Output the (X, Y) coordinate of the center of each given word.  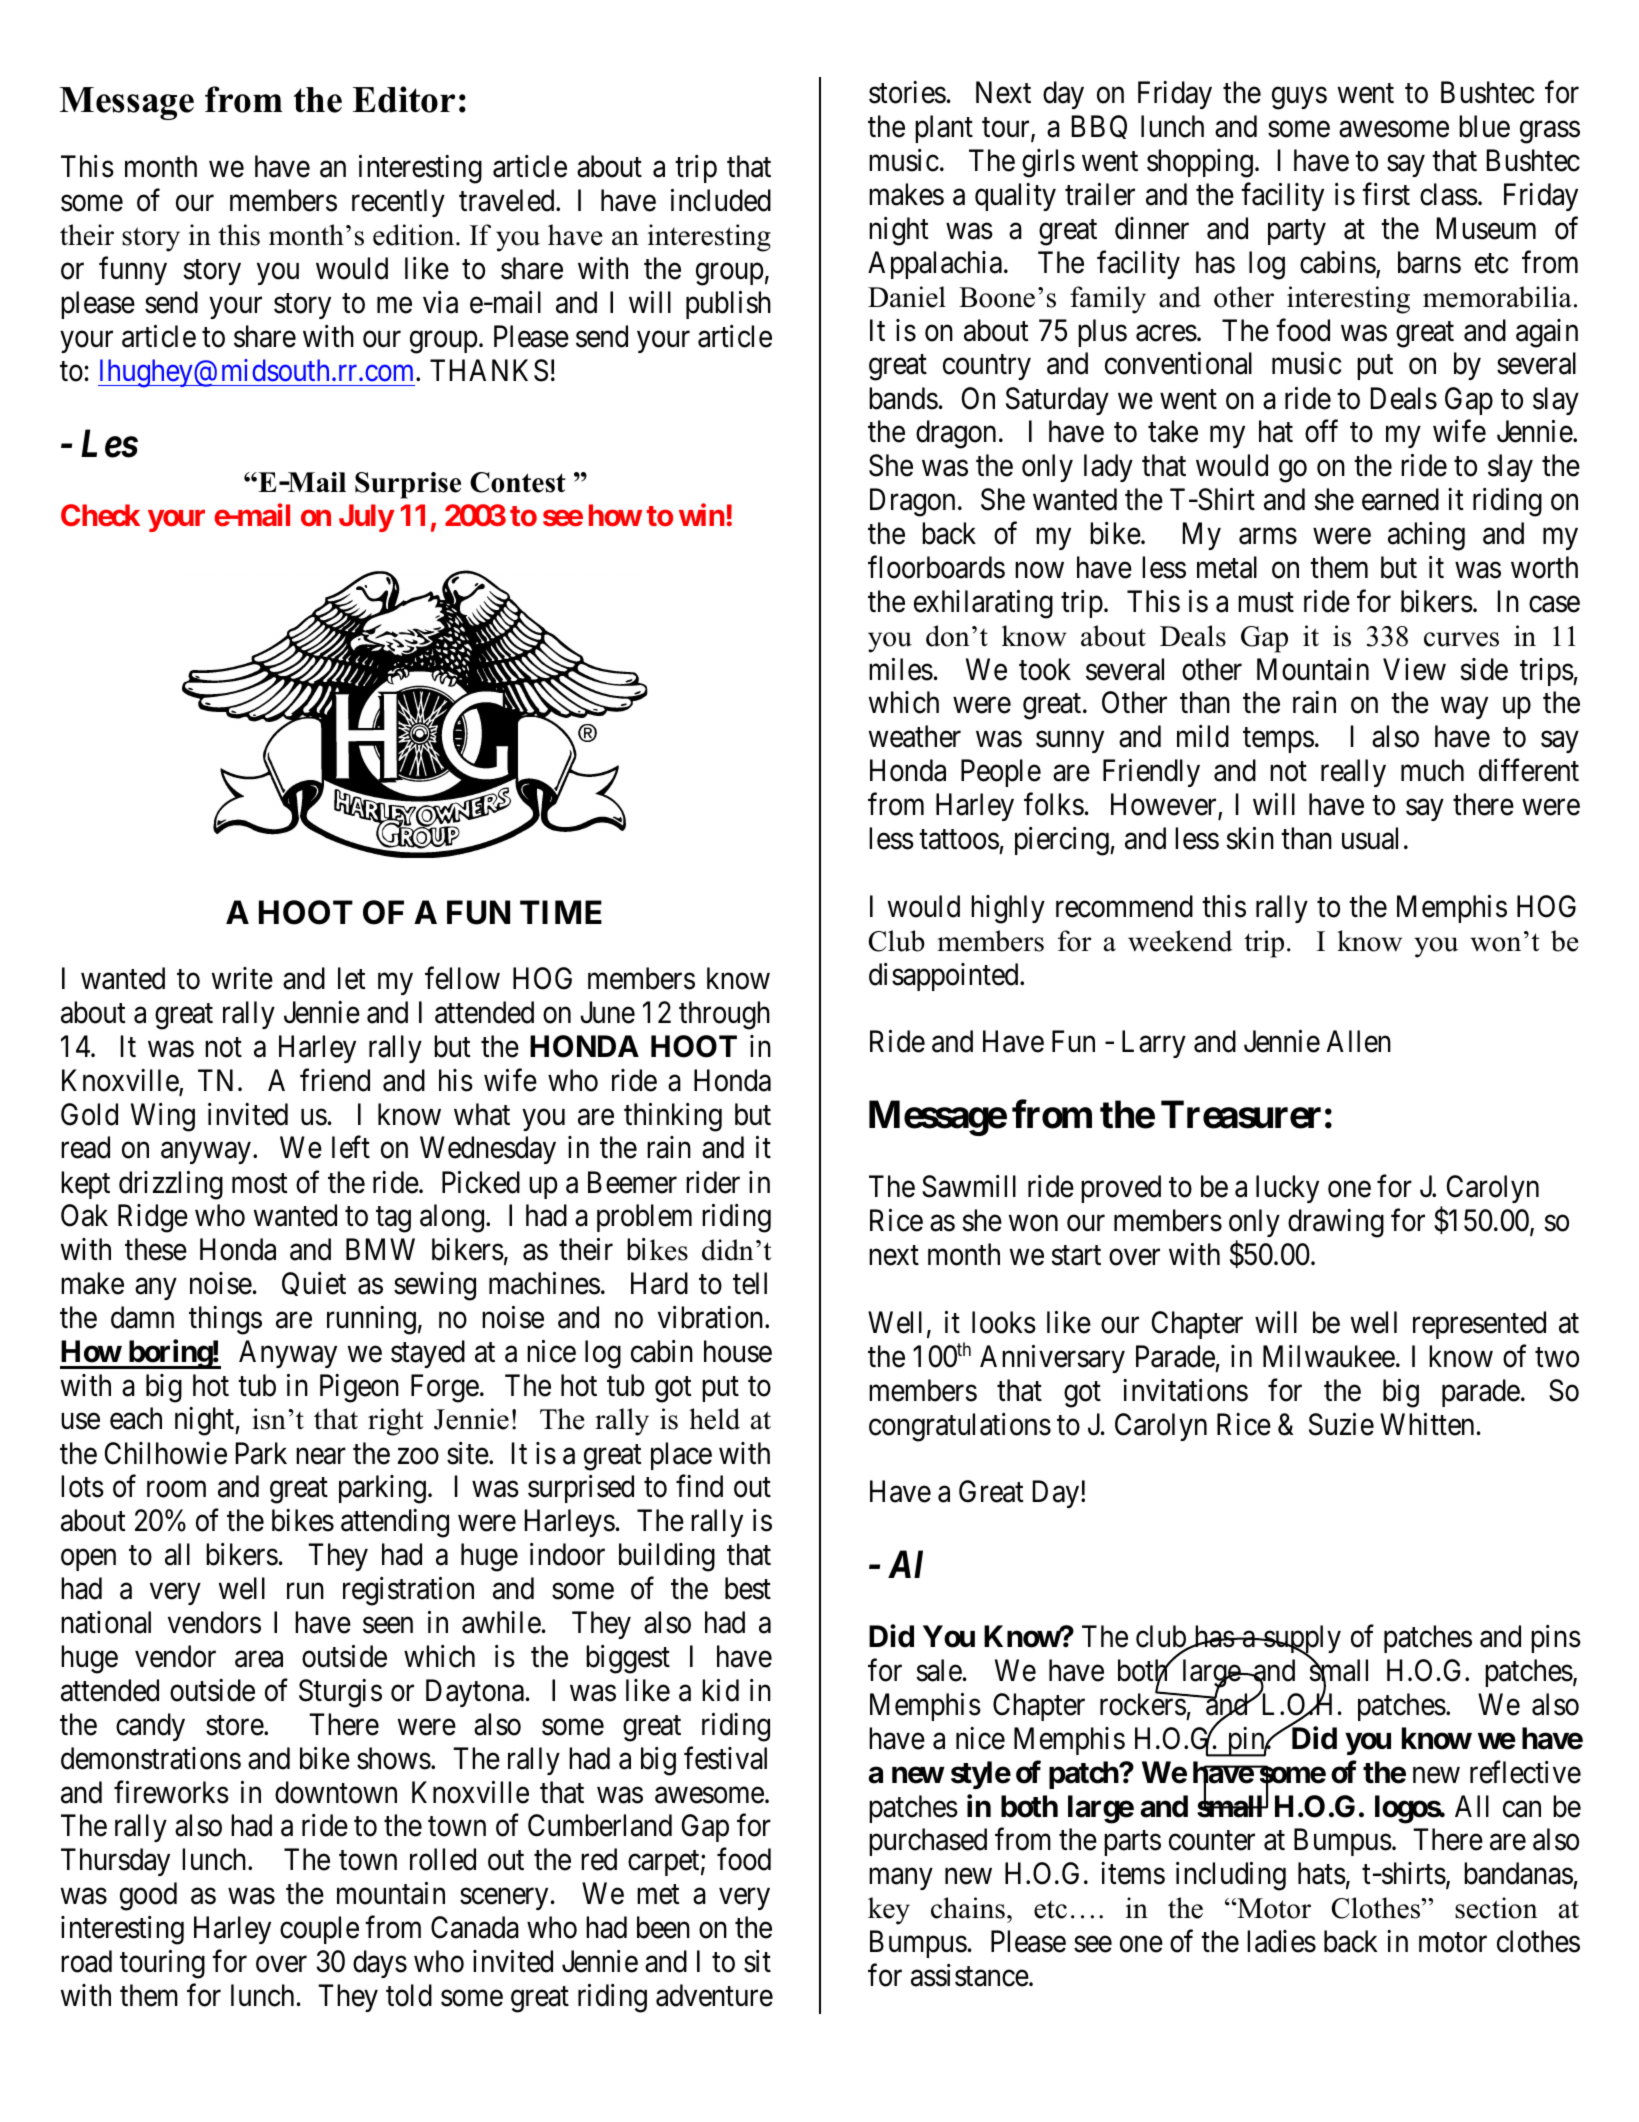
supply (1301, 1641)
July (366, 518)
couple (319, 1930)
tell (750, 1283)
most (260, 1183)
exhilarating (983, 604)
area (259, 1659)
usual (1370, 838)
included (721, 200)
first (1386, 194)
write (242, 978)
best (748, 1588)
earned (1400, 499)
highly (1008, 909)
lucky (1287, 1189)
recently (398, 203)
